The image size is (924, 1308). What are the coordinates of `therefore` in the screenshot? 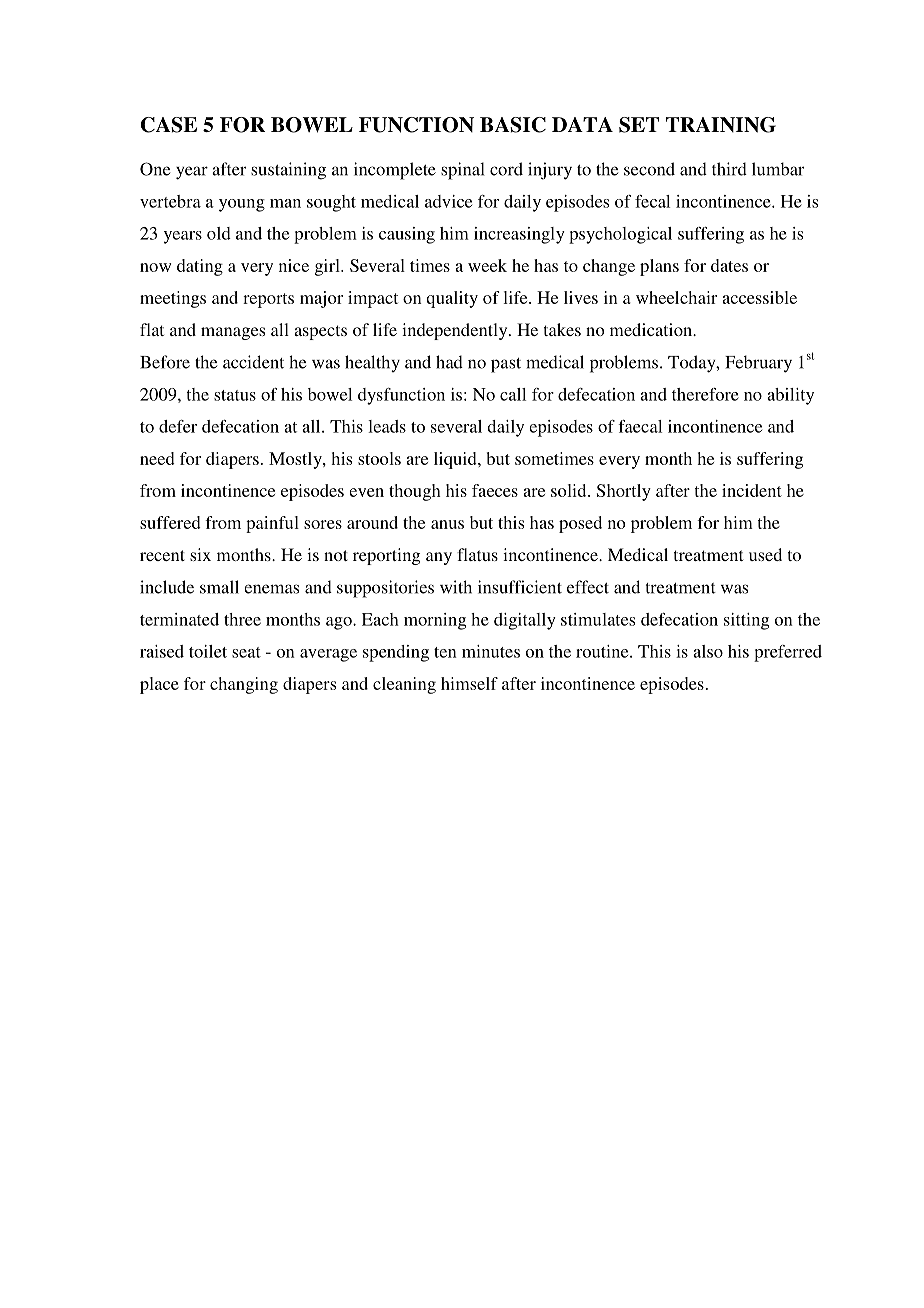 It's located at (705, 394).
